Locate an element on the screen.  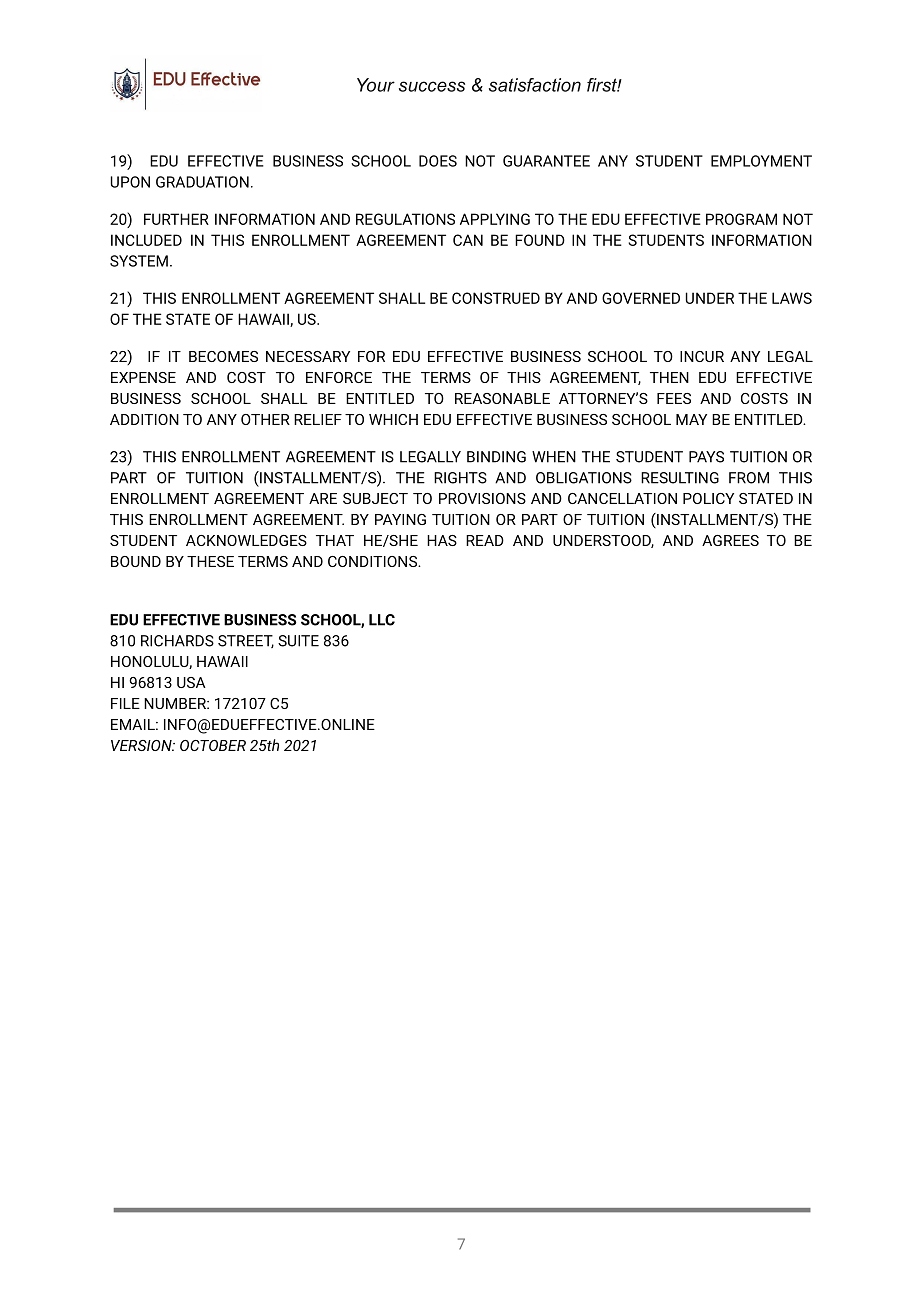
POLICY is located at coordinates (708, 498).
